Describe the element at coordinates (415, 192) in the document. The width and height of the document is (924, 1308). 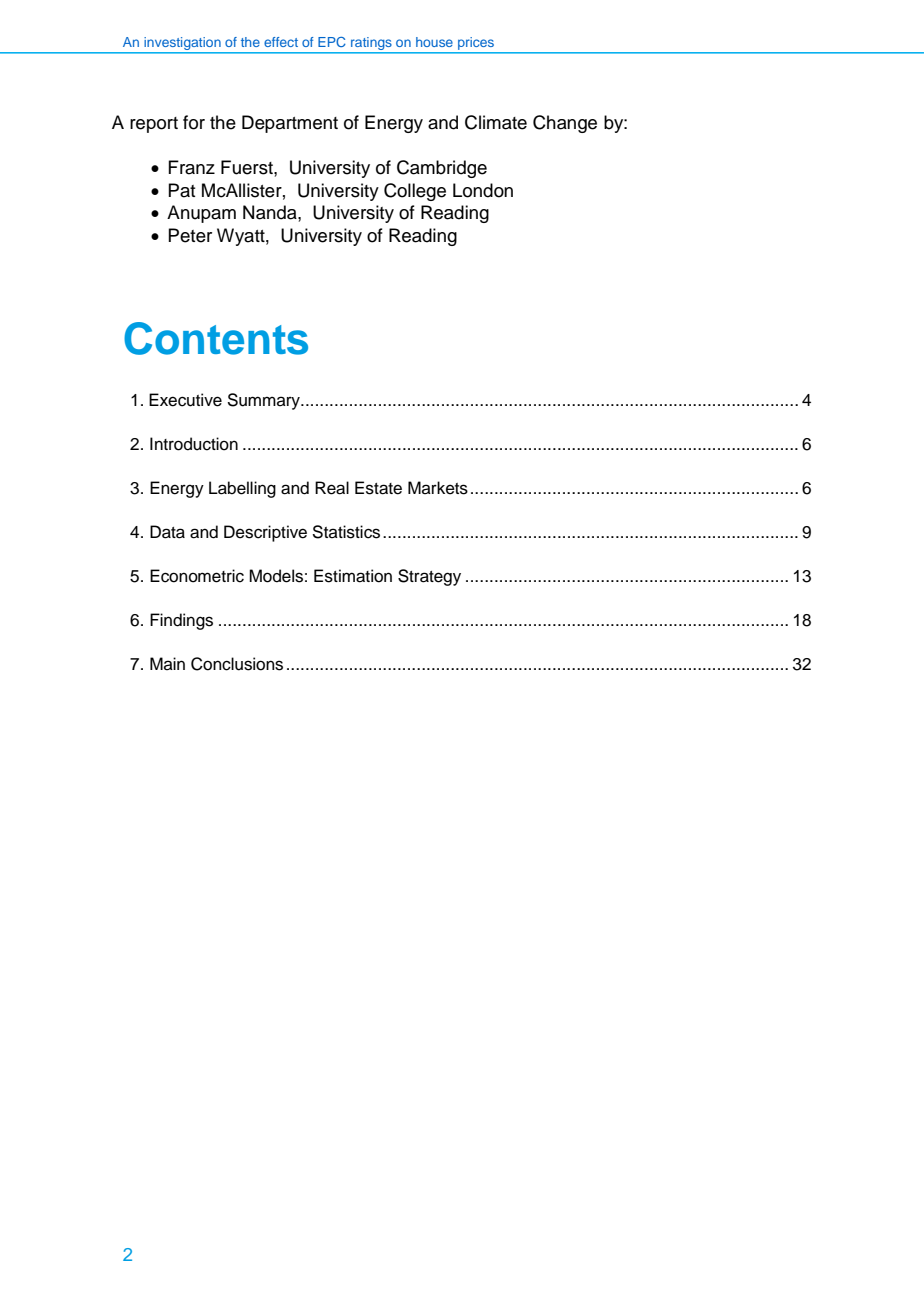
I see `College` at that location.
